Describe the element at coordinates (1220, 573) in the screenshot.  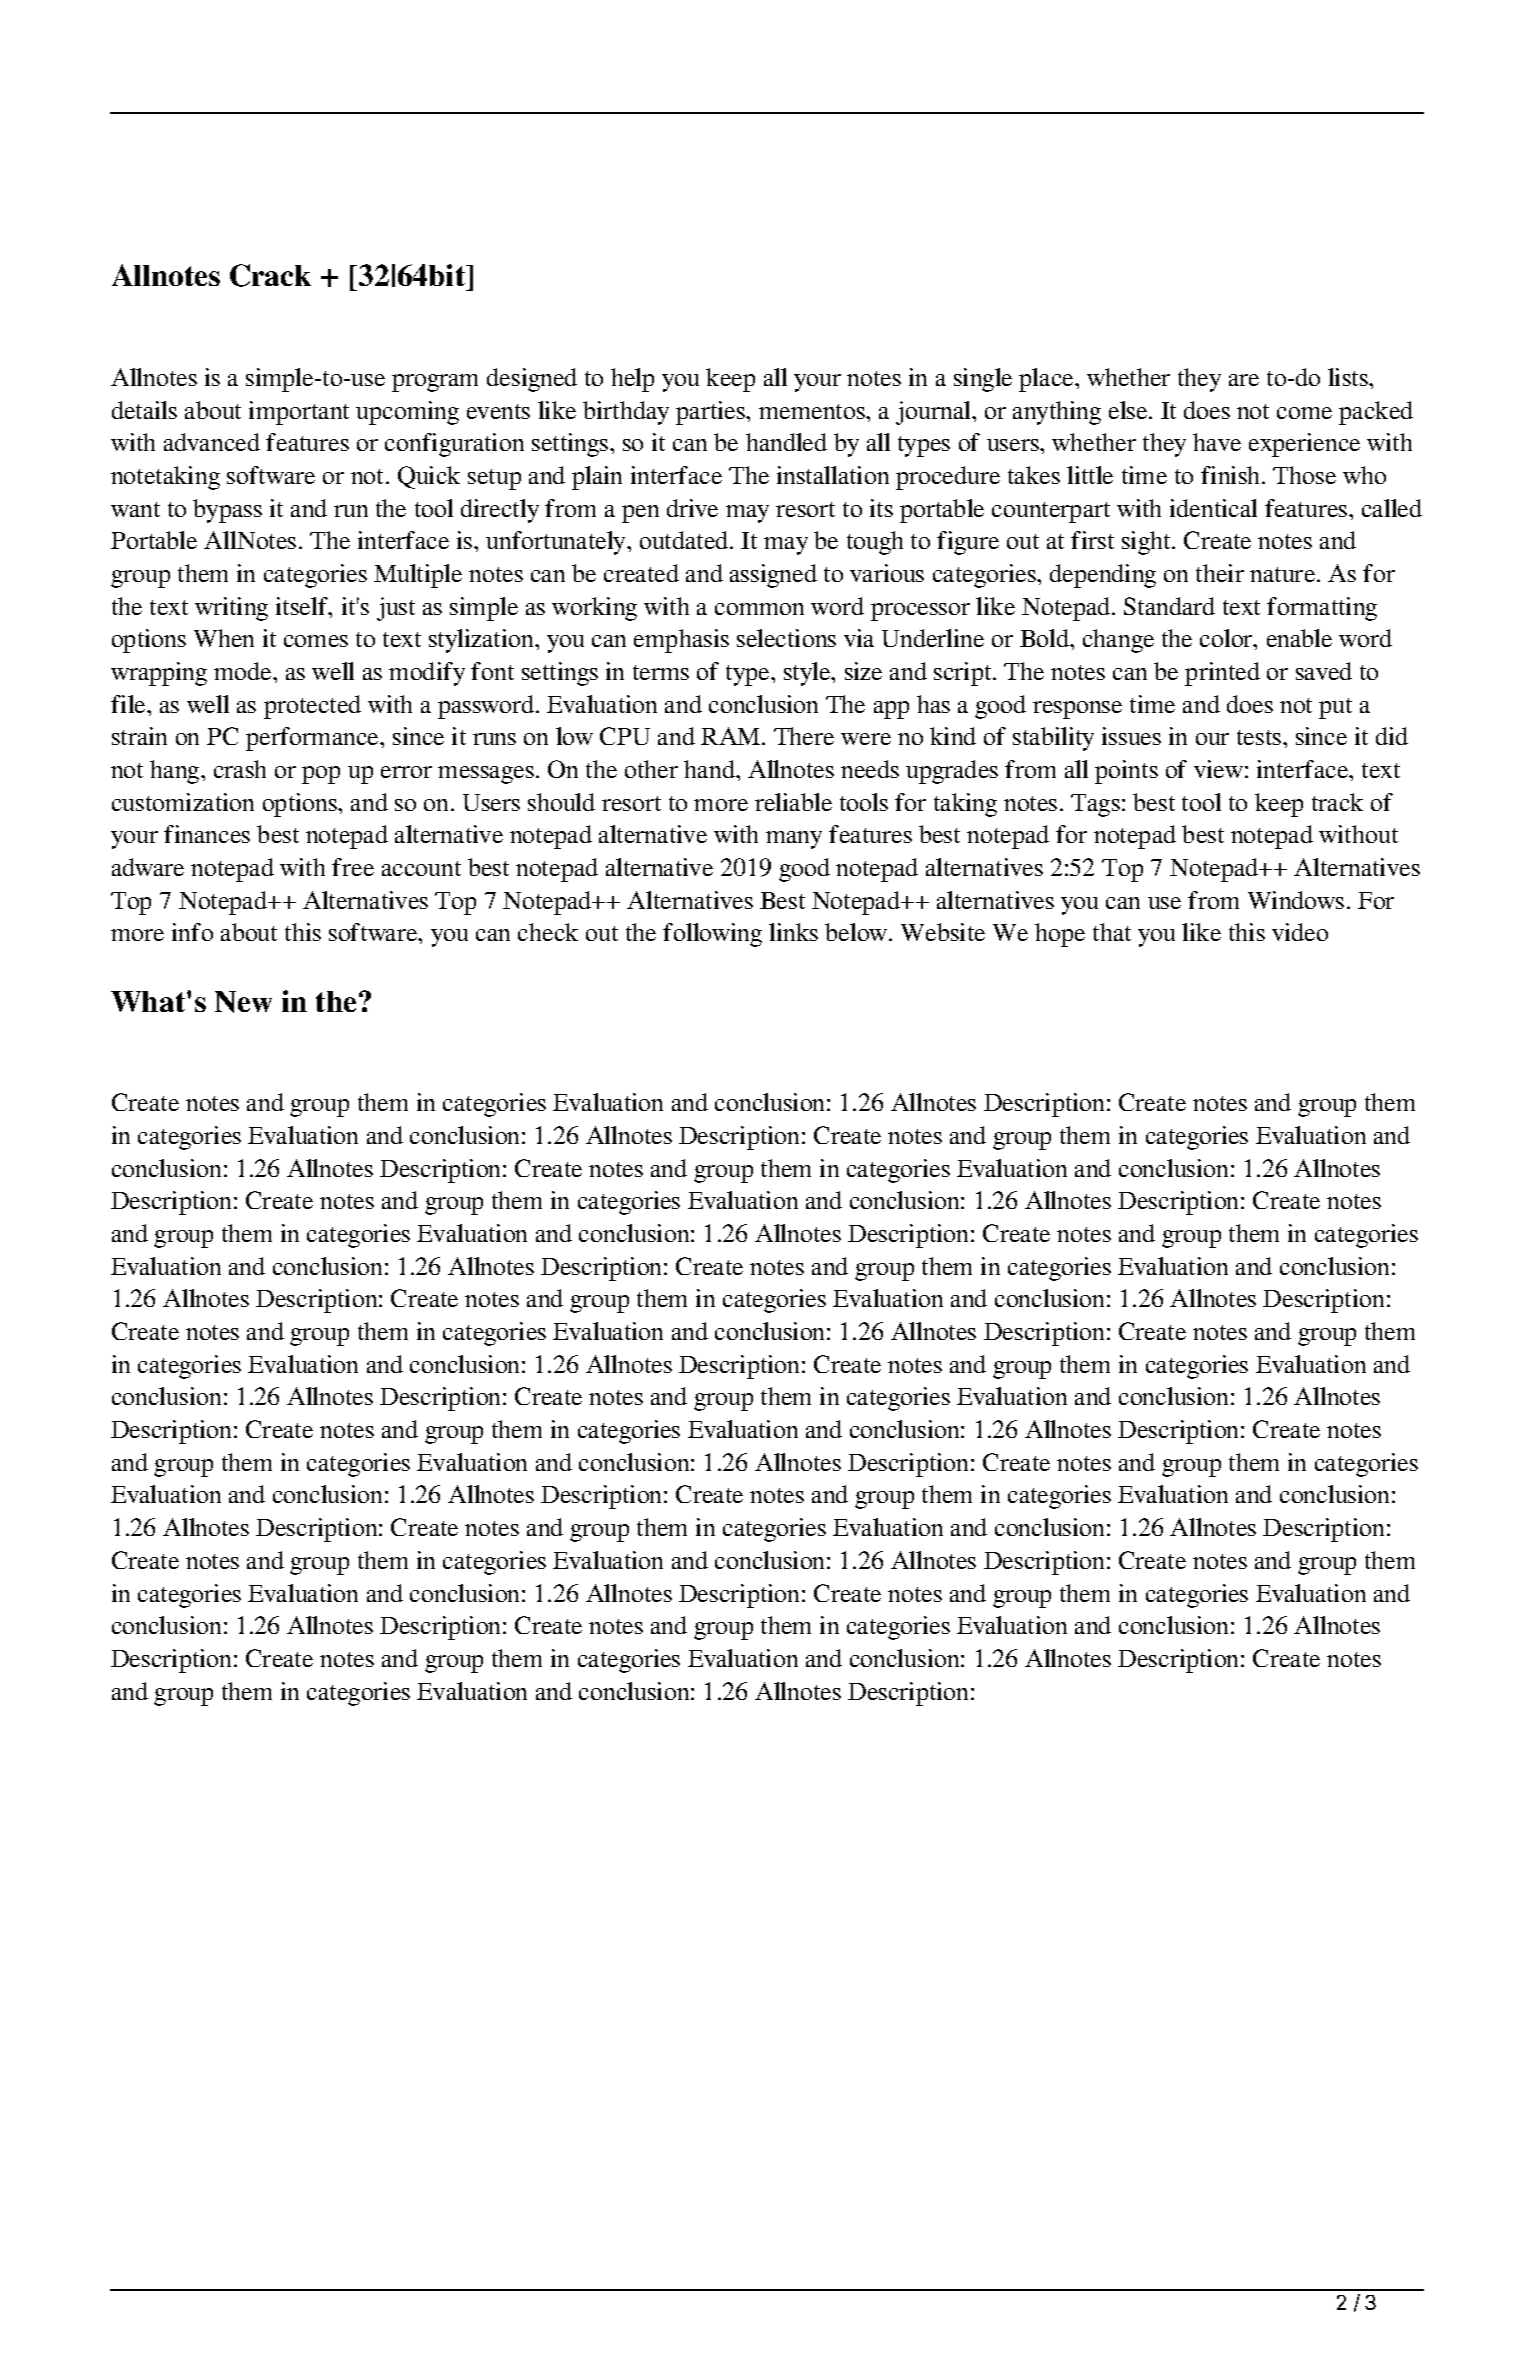
I see `their` at that location.
